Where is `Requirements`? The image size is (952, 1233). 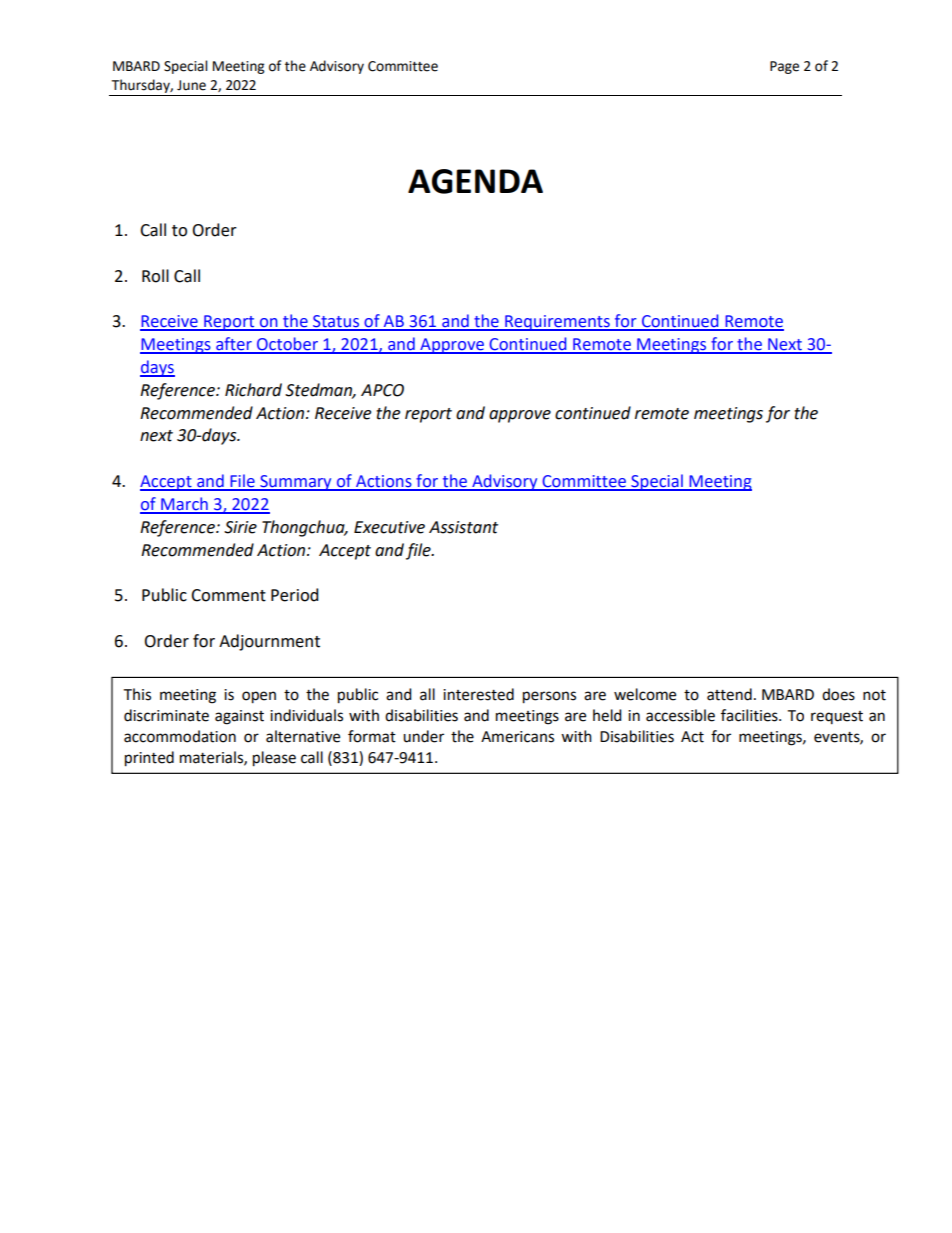 Requirements is located at coordinates (557, 323).
